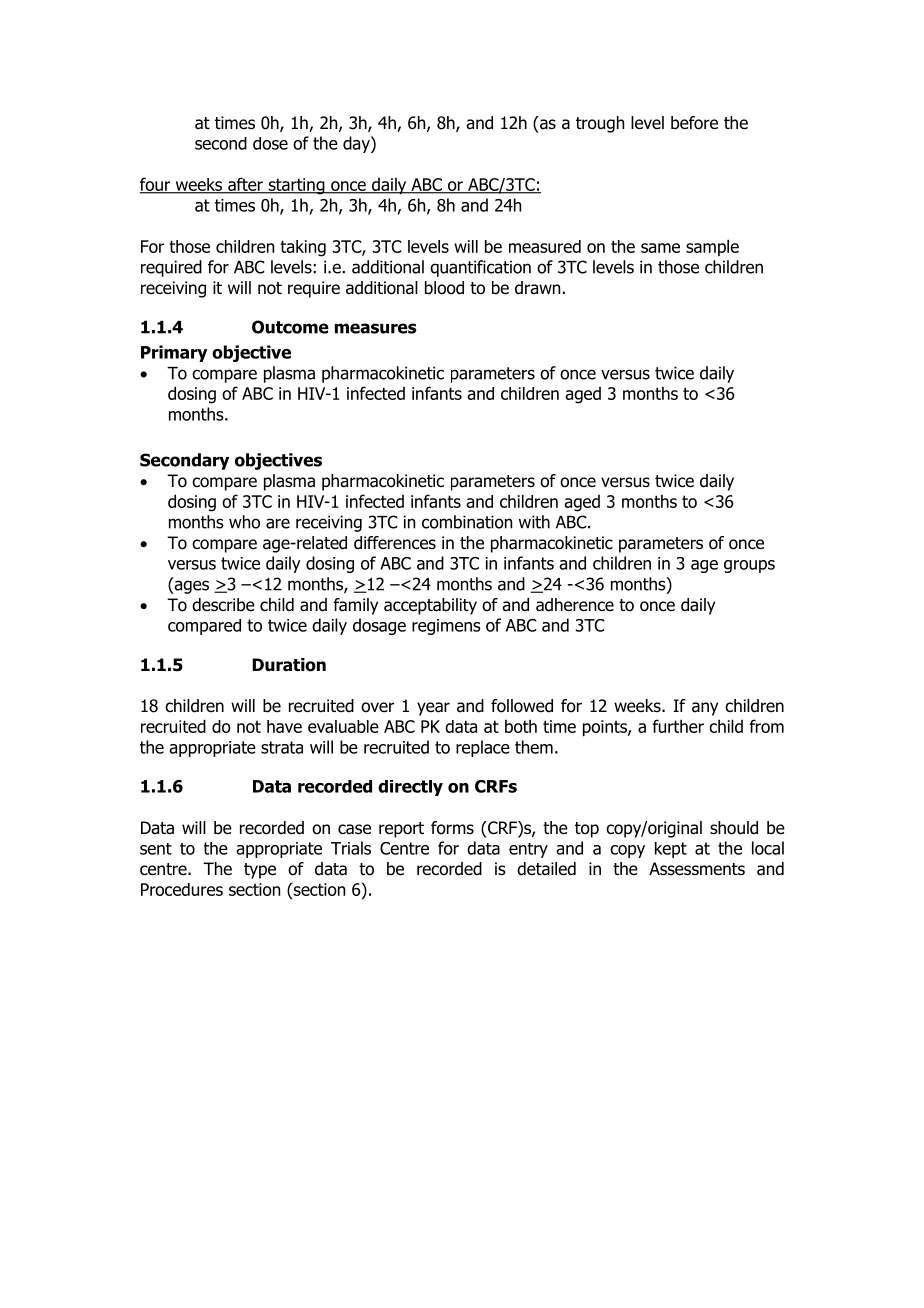 Image resolution: width=924 pixels, height=1308 pixels. Describe the element at coordinates (260, 871) in the page. I see `type` at that location.
